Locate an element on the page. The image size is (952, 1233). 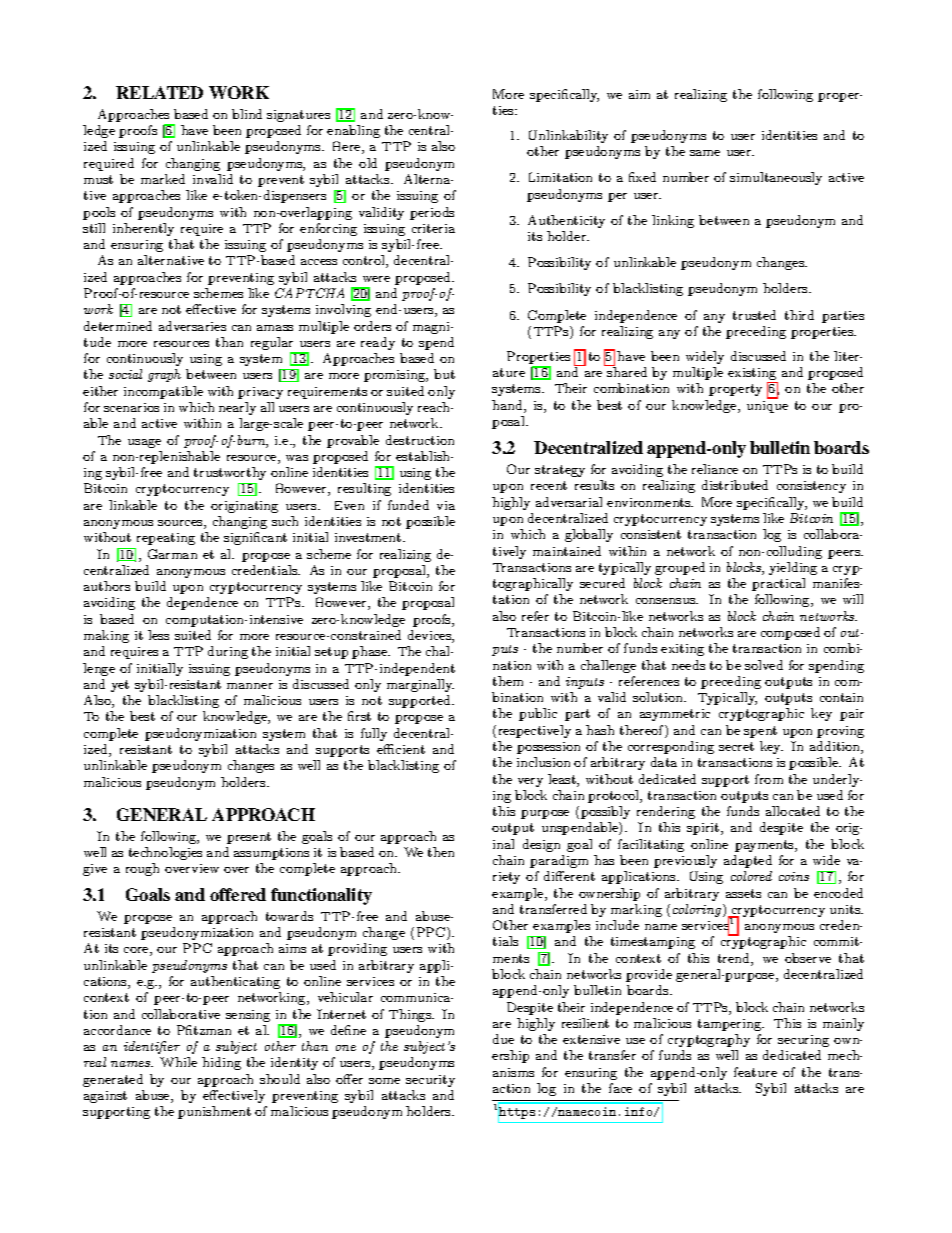
While is located at coordinates (178, 1062).
